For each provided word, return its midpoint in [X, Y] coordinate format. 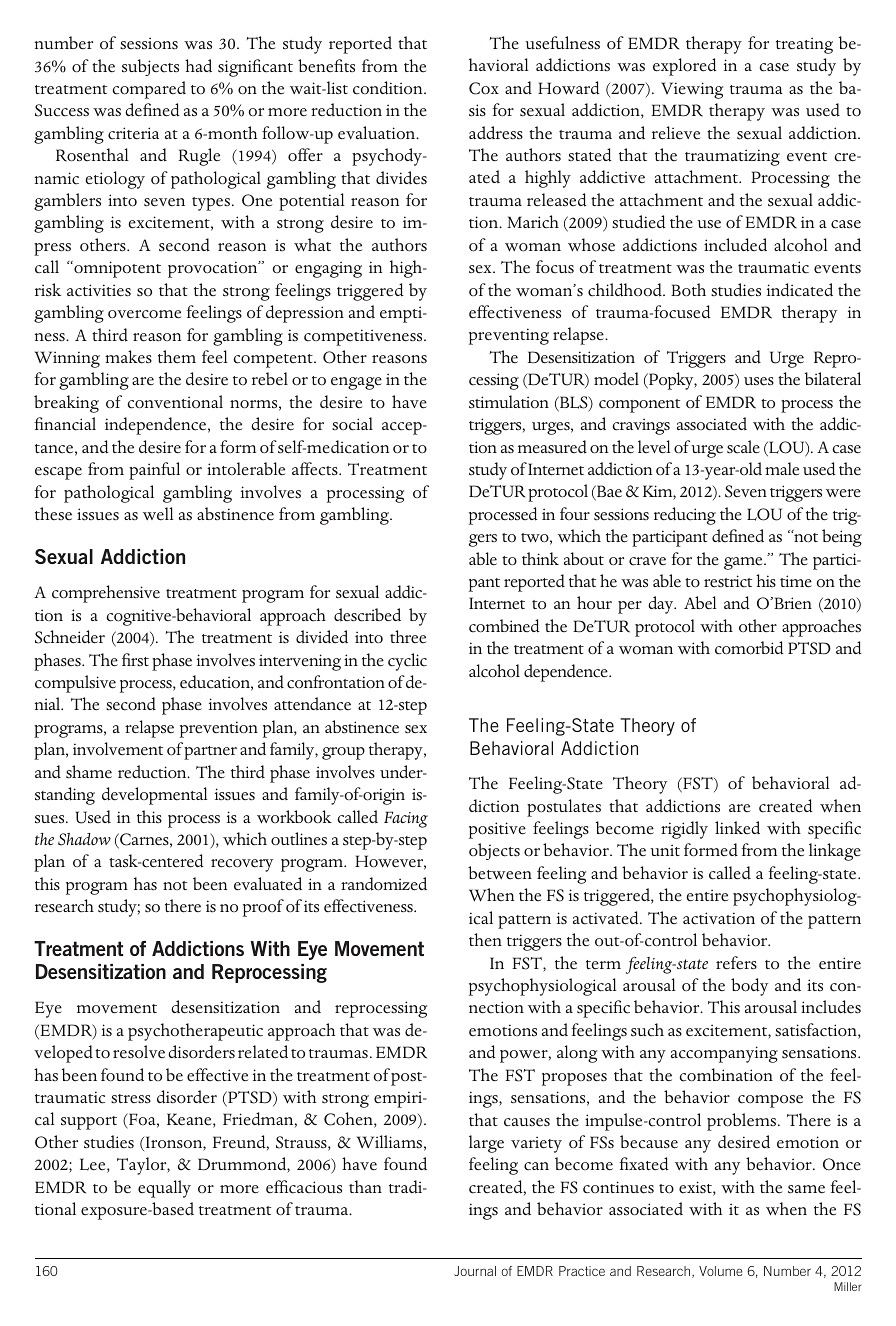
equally [164, 1189]
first [135, 660]
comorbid [749, 648]
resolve [139, 1052]
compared [149, 90]
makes [128, 357]
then [485, 940]
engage [356, 383]
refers [736, 963]
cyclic [407, 662]
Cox [484, 88]
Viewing [692, 90]
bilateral [833, 379]
